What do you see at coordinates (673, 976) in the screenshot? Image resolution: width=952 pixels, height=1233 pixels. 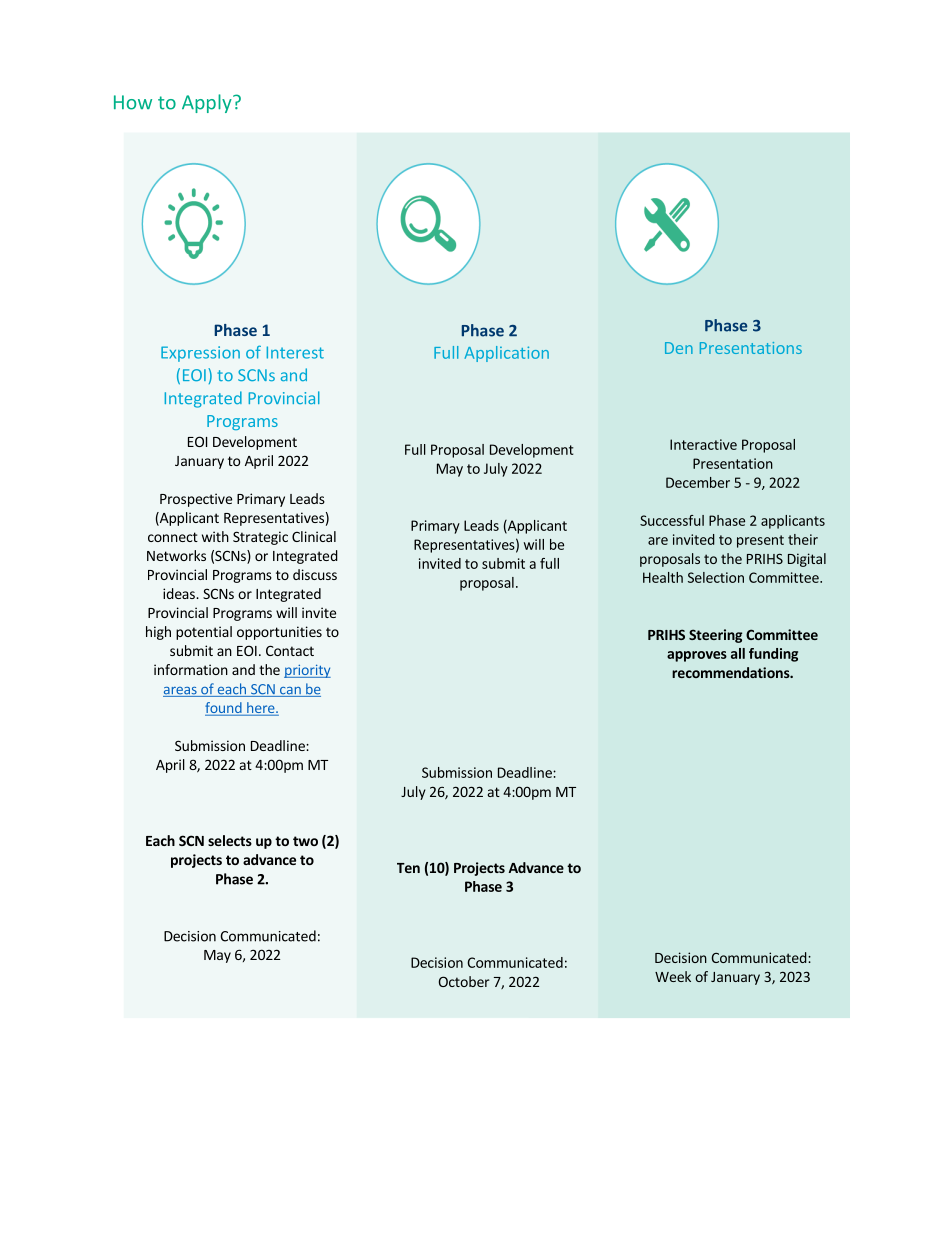 I see `Week` at bounding box center [673, 976].
